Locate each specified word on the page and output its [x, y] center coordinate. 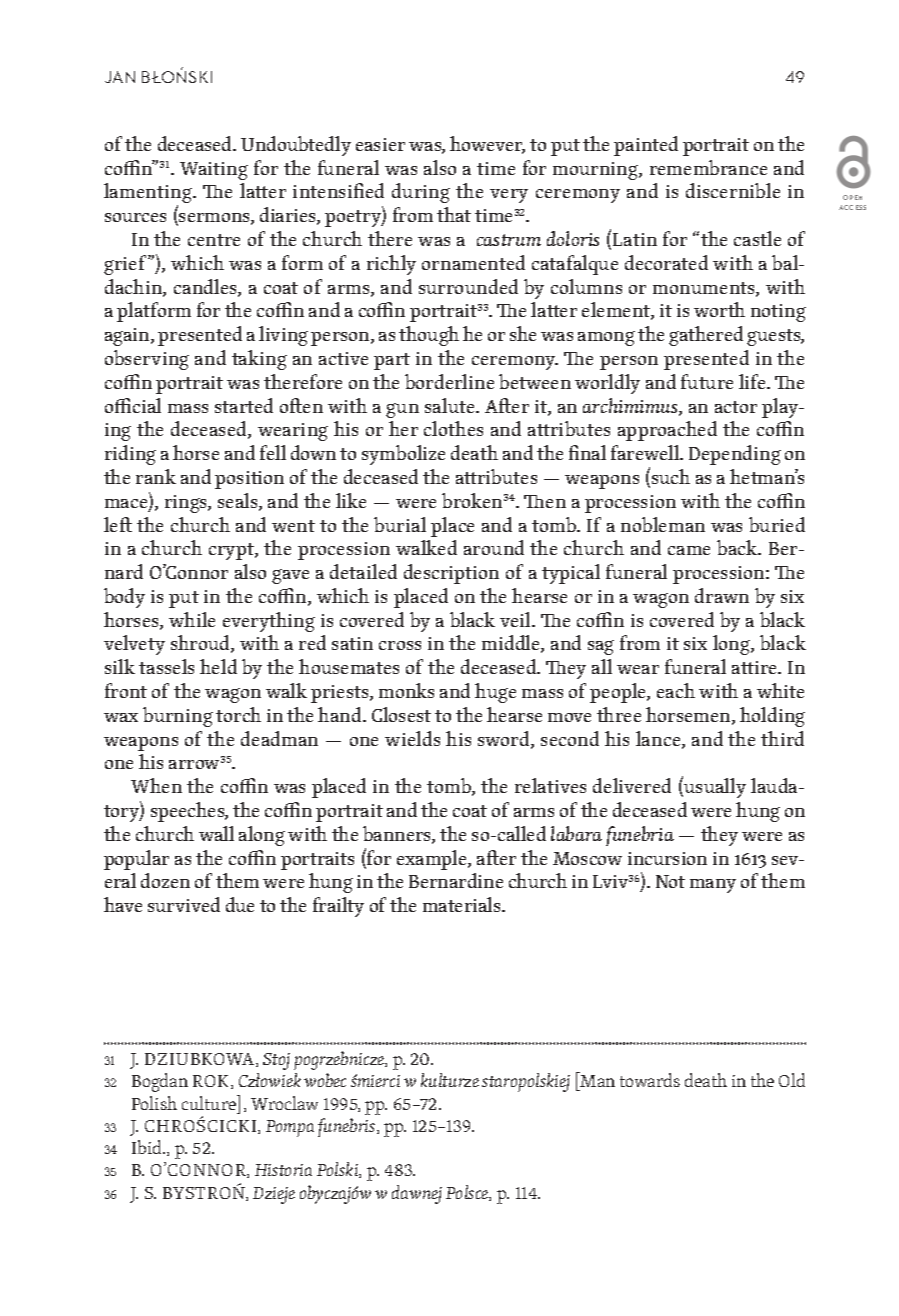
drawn [722, 595]
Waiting [214, 171]
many [713, 886]
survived [184, 904]
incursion [667, 858]
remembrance [708, 167]
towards [650, 1080]
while [192, 619]
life [753, 381]
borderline [449, 381]
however [487, 145]
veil [516, 619]
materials [463, 904]
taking [259, 360]
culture [210, 1102]
